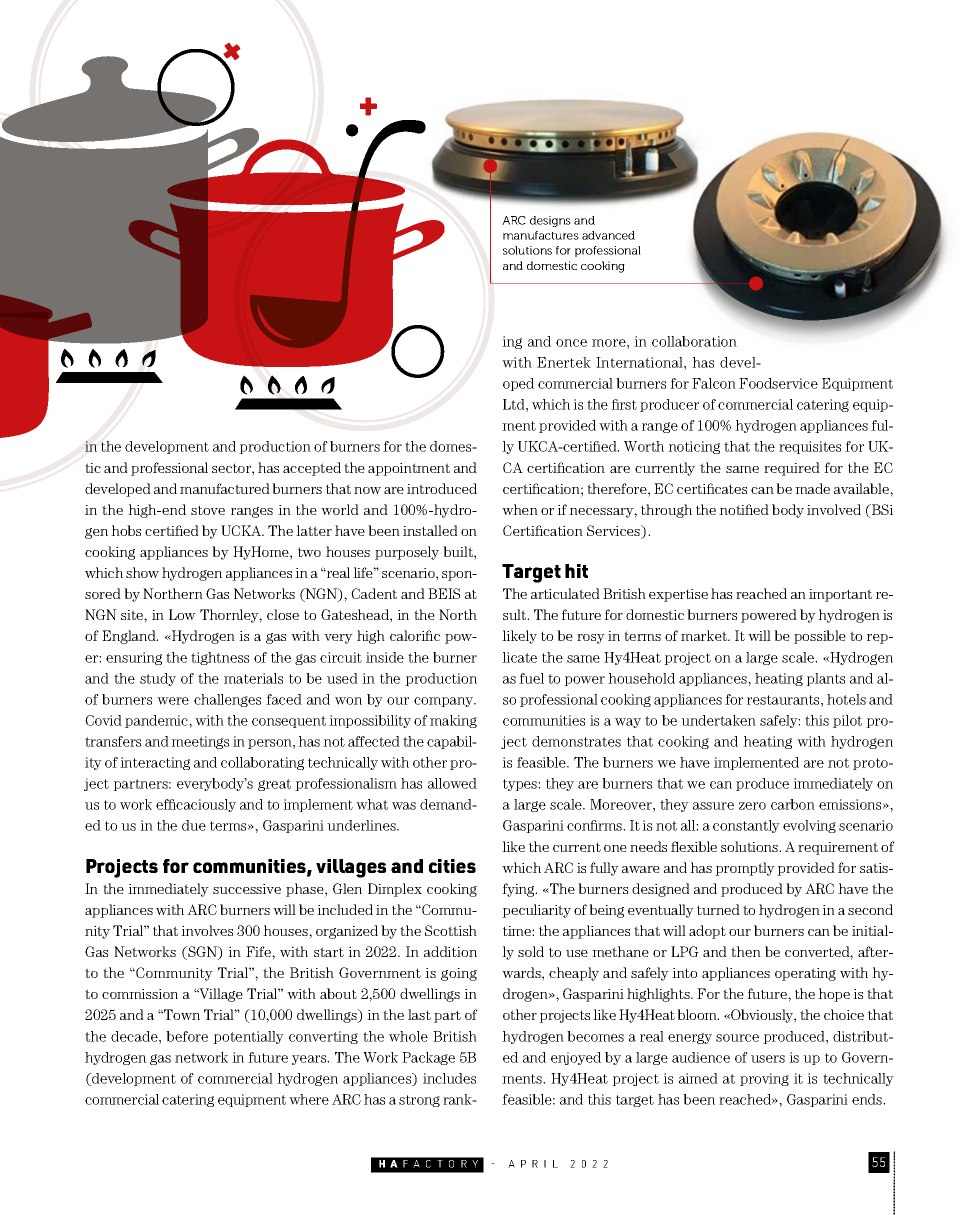 The image size is (980, 1215). Describe the element at coordinates (541, 235) in the screenshot. I see `manufactures` at that location.
